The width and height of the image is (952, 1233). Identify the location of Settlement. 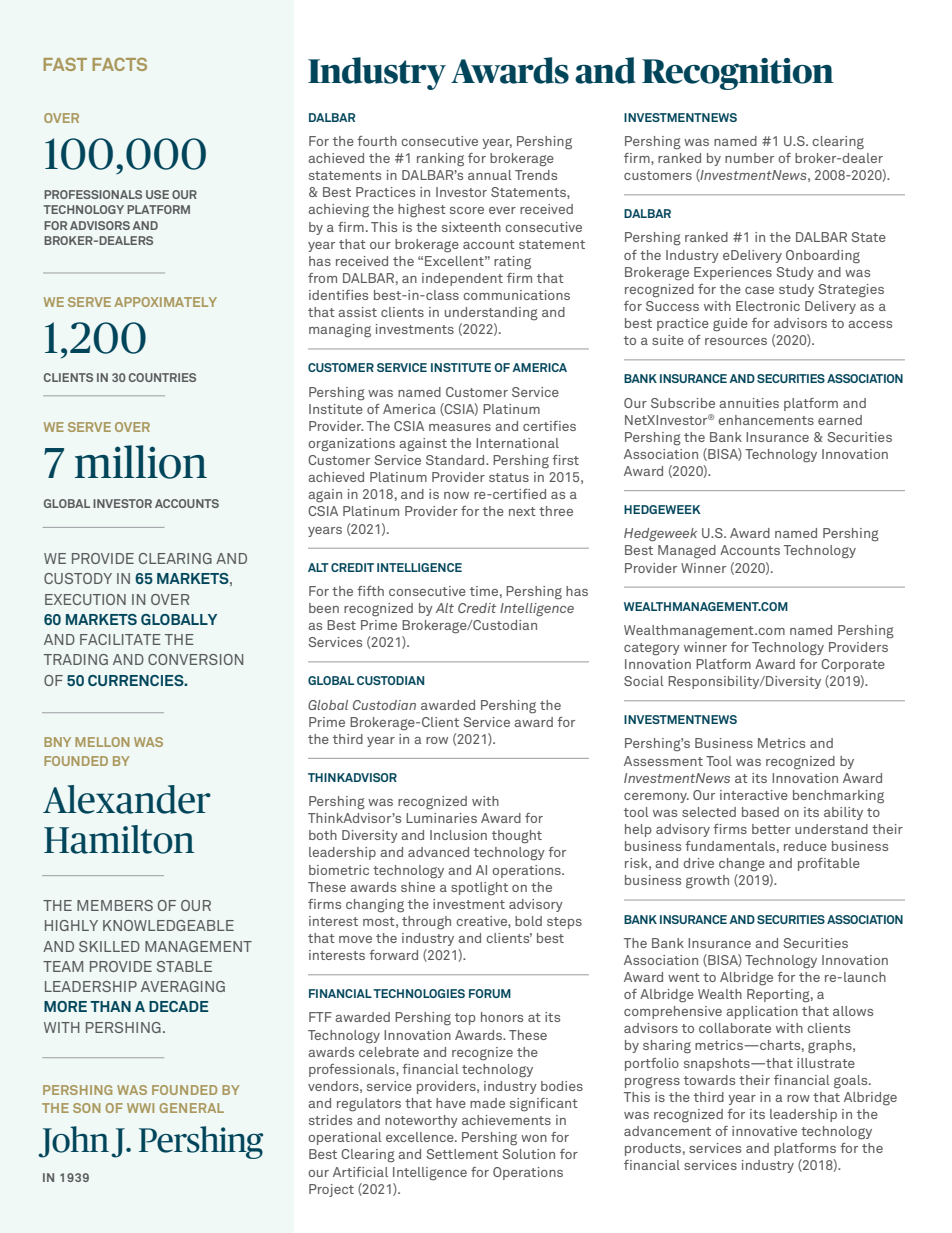
(462, 1154).
